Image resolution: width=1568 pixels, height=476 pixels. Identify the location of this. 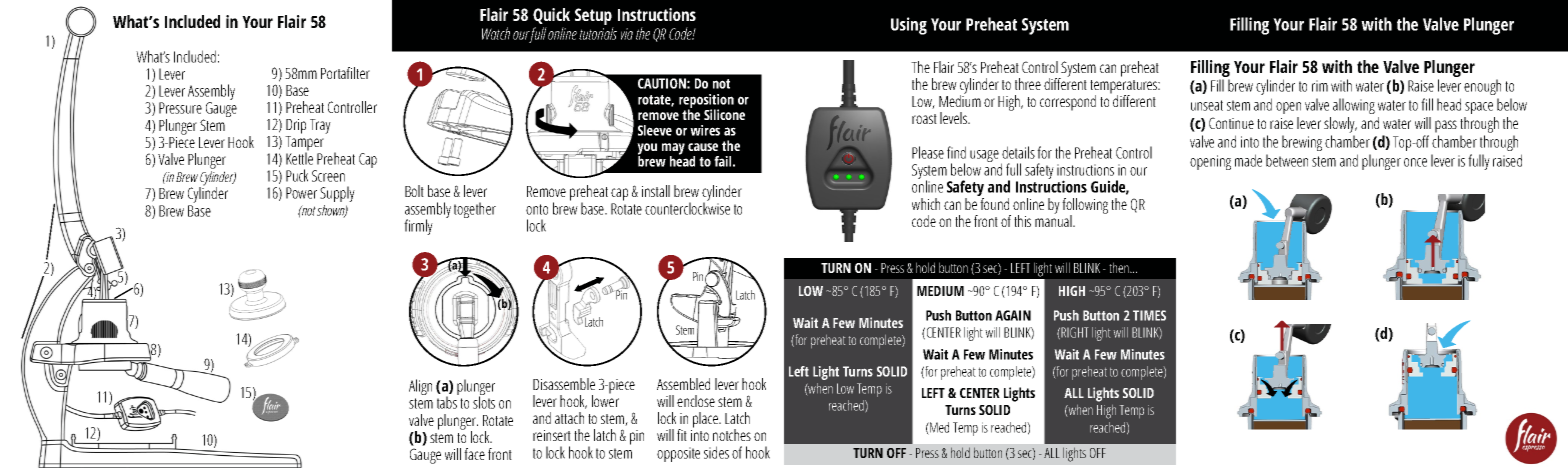
(1022, 221).
